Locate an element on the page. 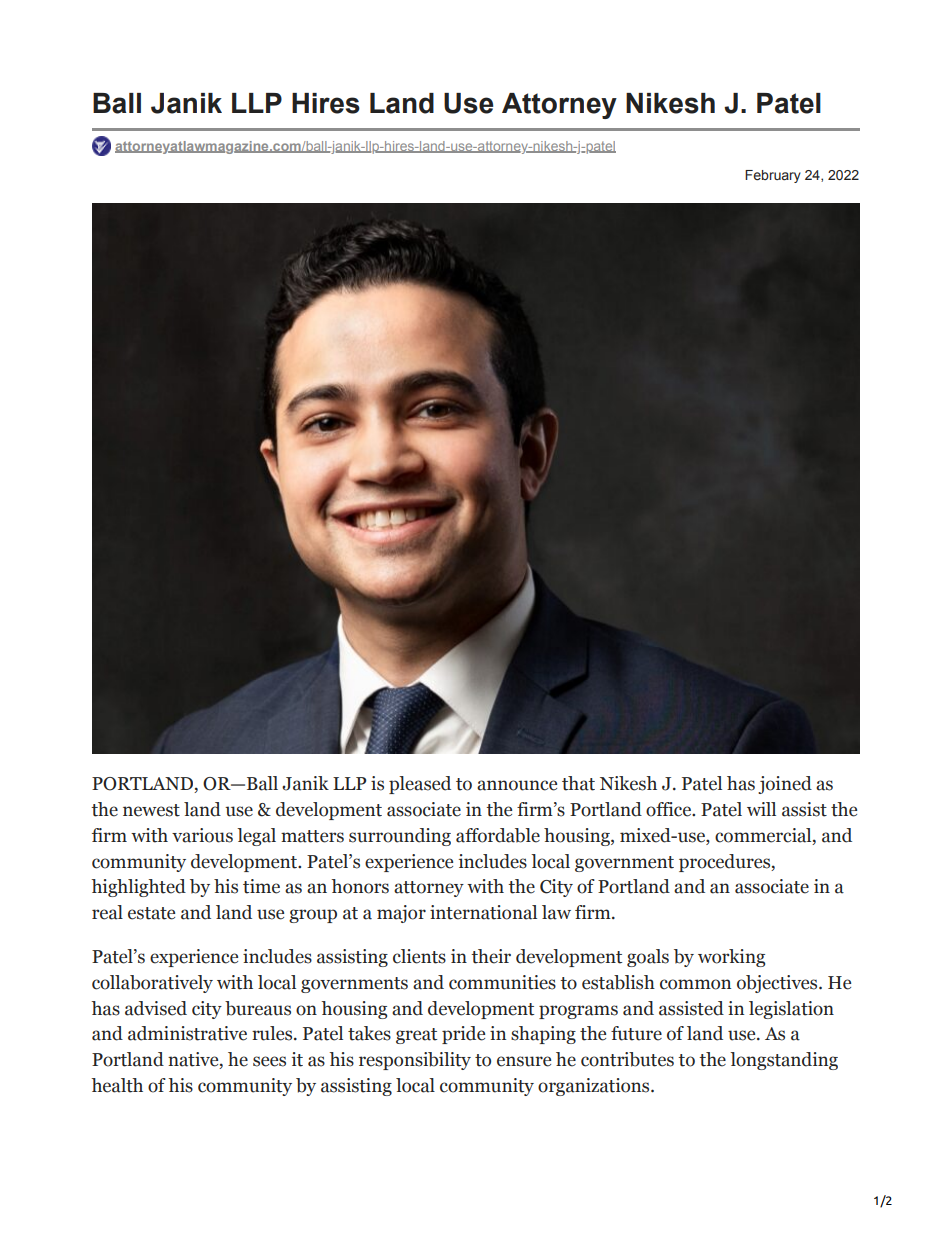 The image size is (952, 1233). various is located at coordinates (202, 835).
